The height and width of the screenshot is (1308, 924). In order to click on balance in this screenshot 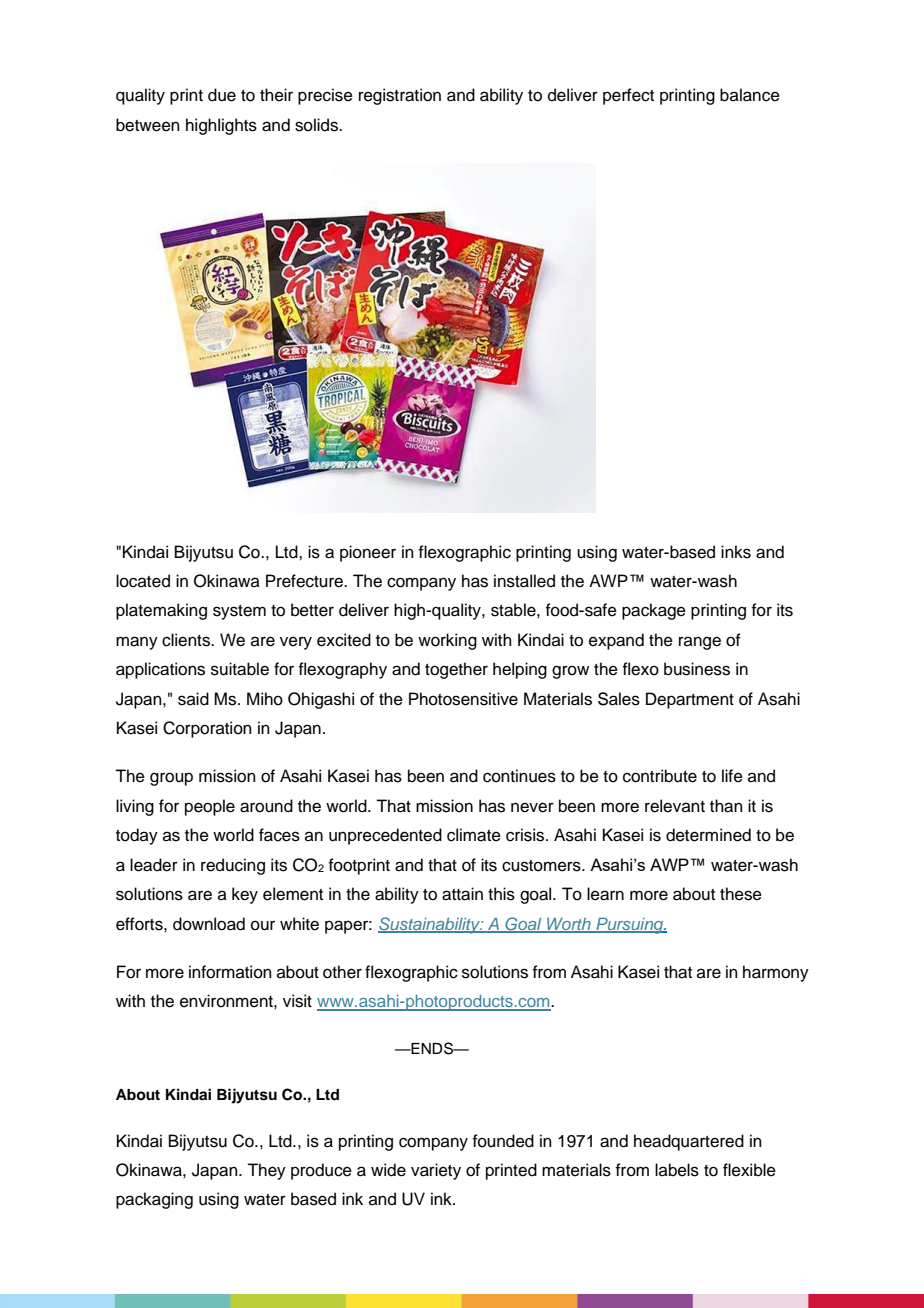, I will do `click(750, 95)`.
